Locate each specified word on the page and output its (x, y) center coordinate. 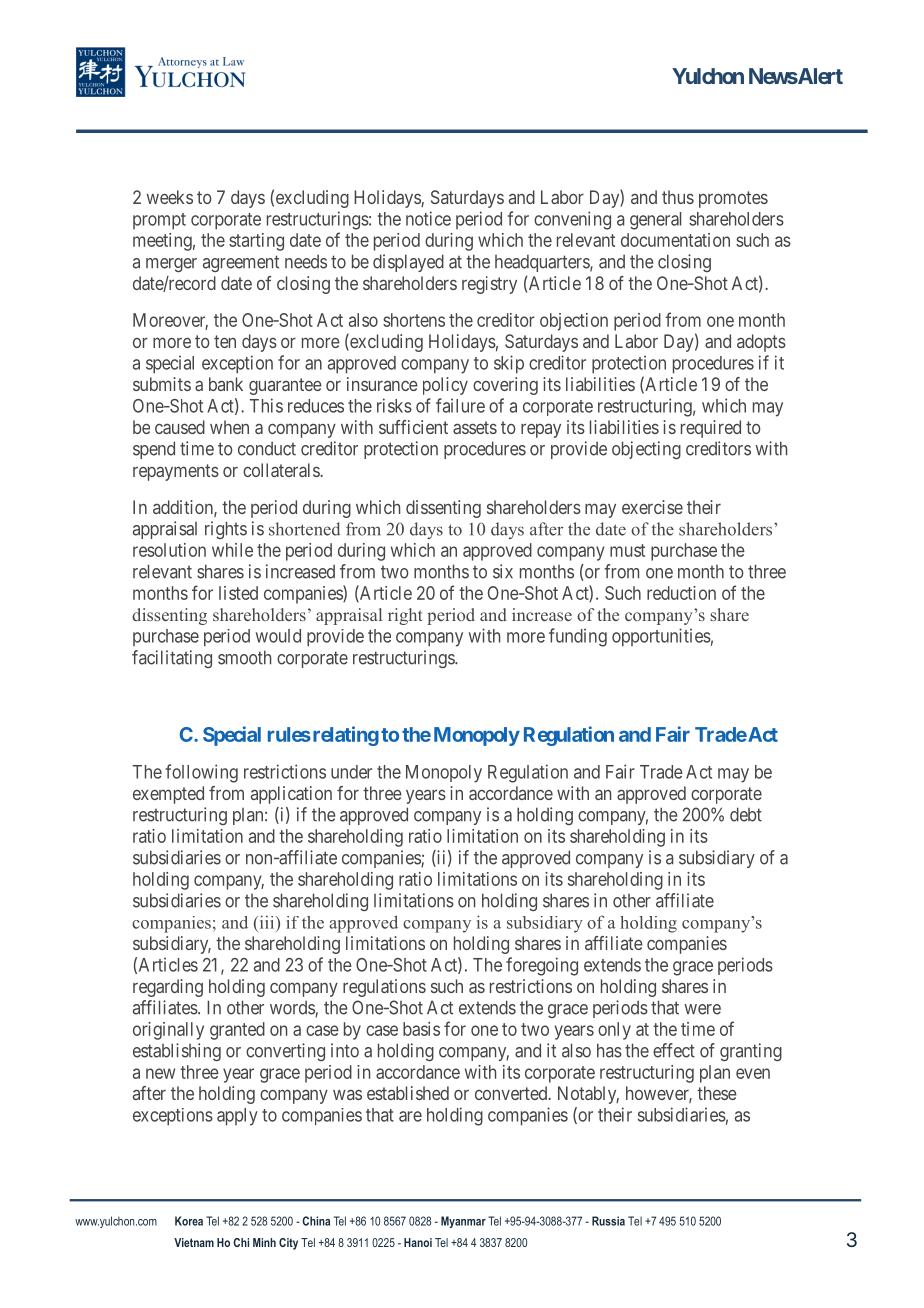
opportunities (661, 637)
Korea (189, 1221)
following (202, 773)
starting (256, 242)
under (351, 772)
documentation (675, 240)
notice (428, 218)
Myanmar (463, 1222)
